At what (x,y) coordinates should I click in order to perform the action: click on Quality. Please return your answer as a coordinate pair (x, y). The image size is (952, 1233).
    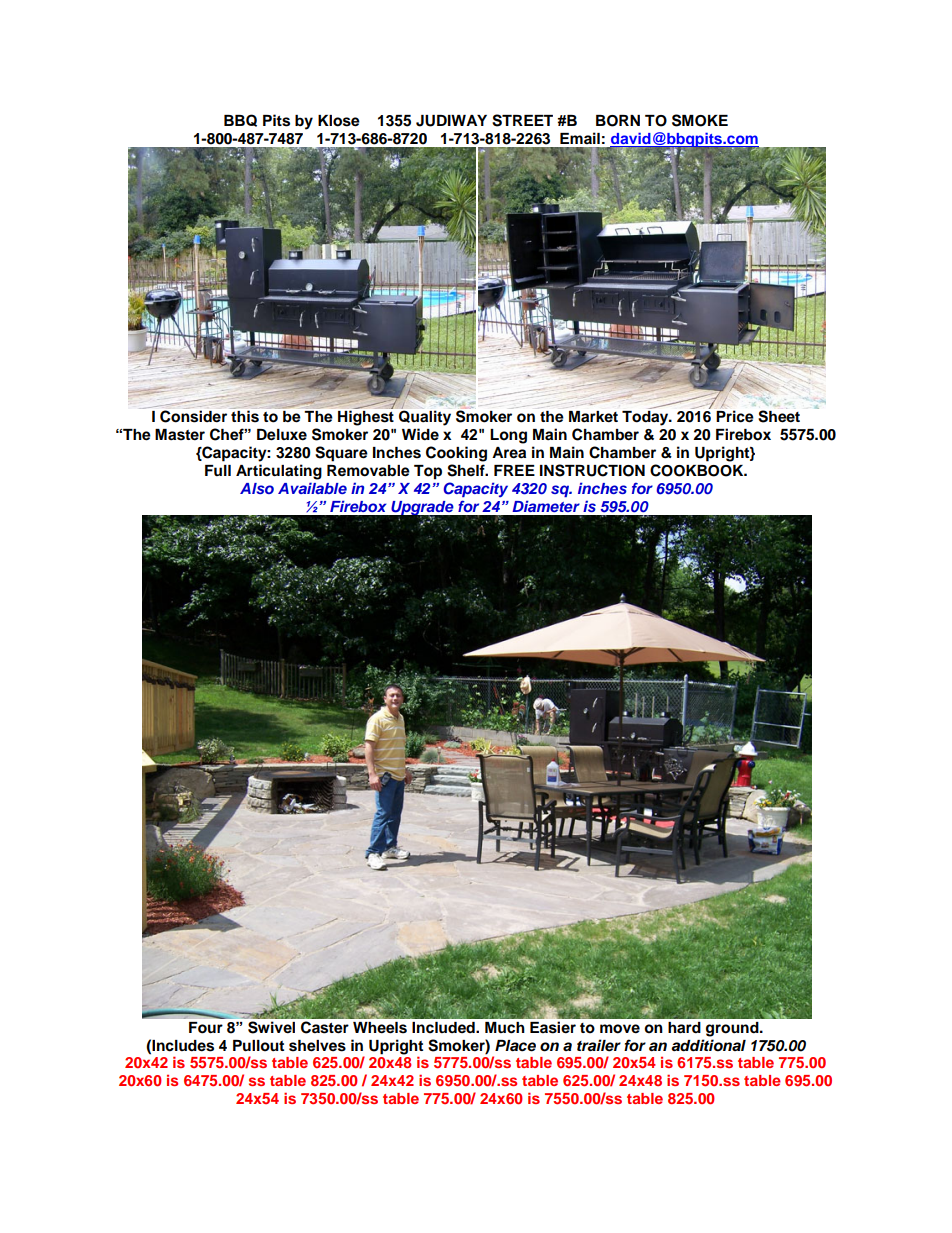
    Looking at the image, I should click on (425, 418).
